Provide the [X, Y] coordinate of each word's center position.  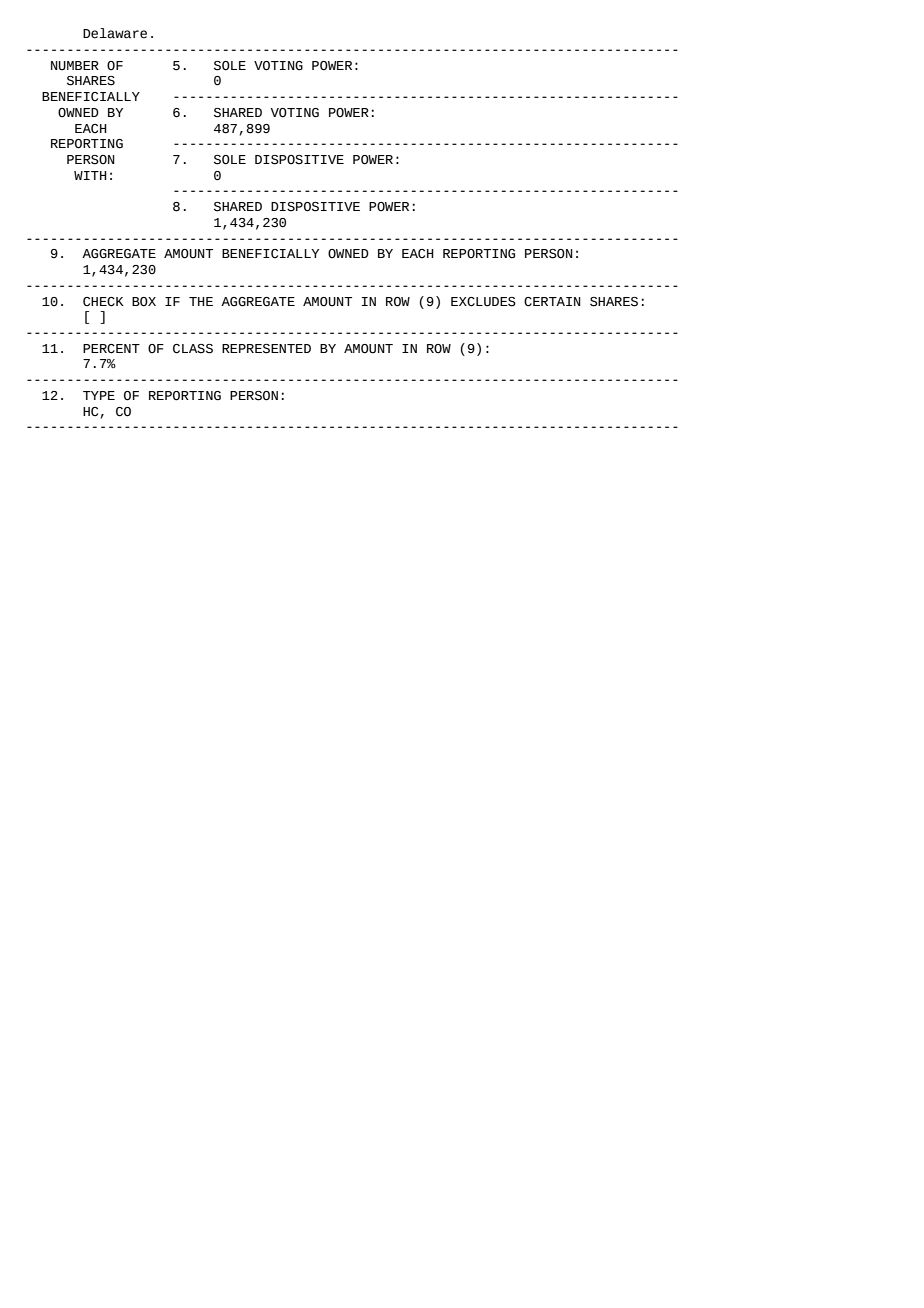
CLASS [193, 349]
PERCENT [111, 349]
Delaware [115, 33]
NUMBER [75, 66]
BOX [144, 302]
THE [201, 301]
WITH [90, 175]
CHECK [103, 302]
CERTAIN [552, 302]
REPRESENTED [266, 349]
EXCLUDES [483, 302]
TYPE [99, 395]
